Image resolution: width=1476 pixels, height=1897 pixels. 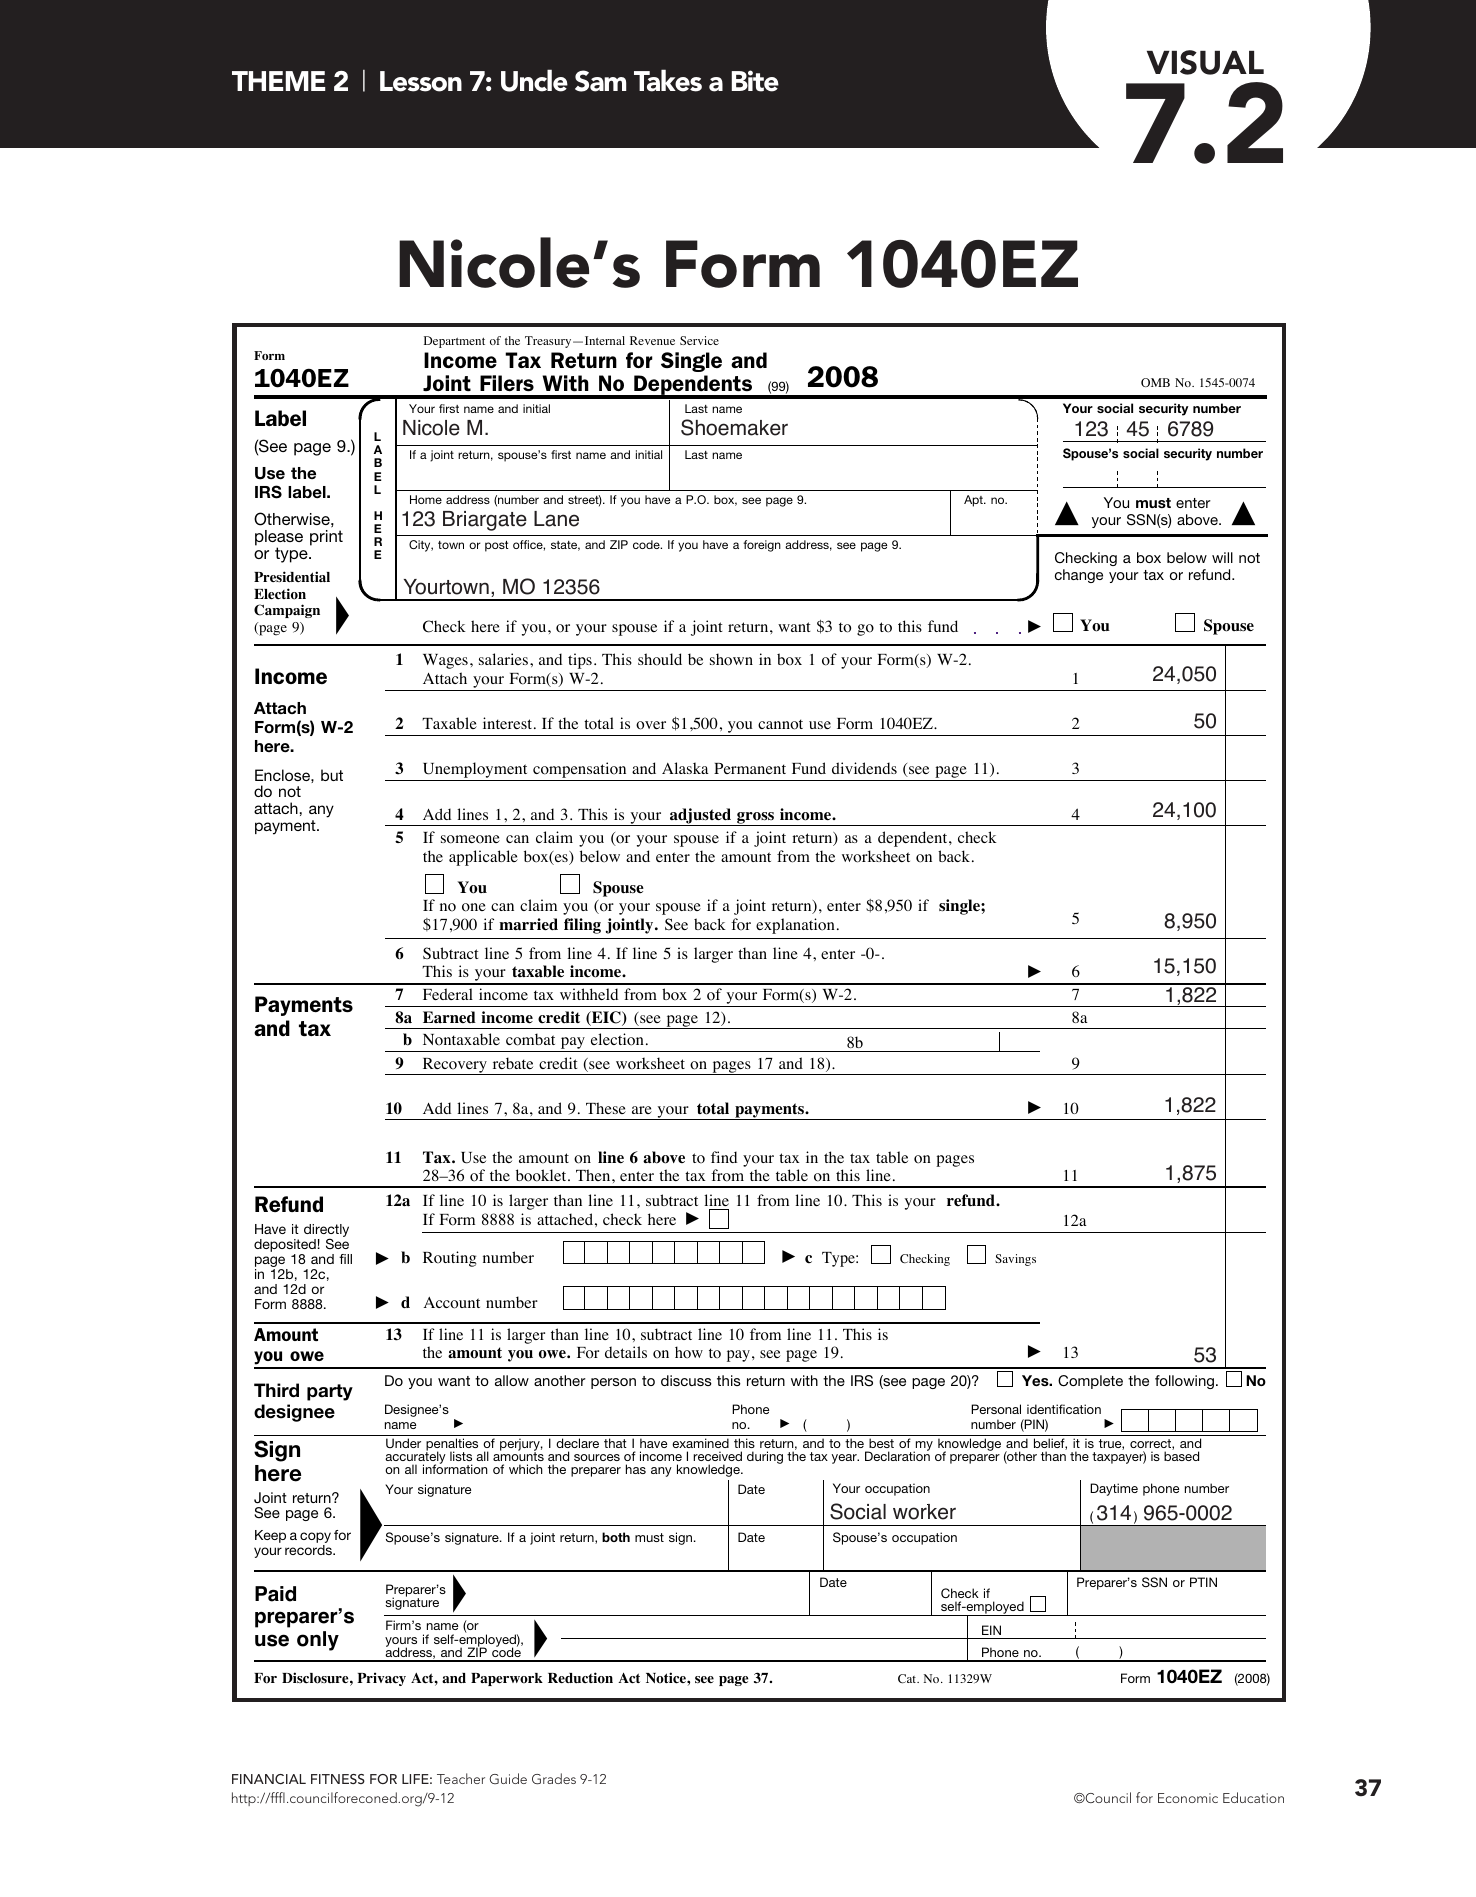 What do you see at coordinates (445, 661) in the screenshot?
I see `Wages` at bounding box center [445, 661].
